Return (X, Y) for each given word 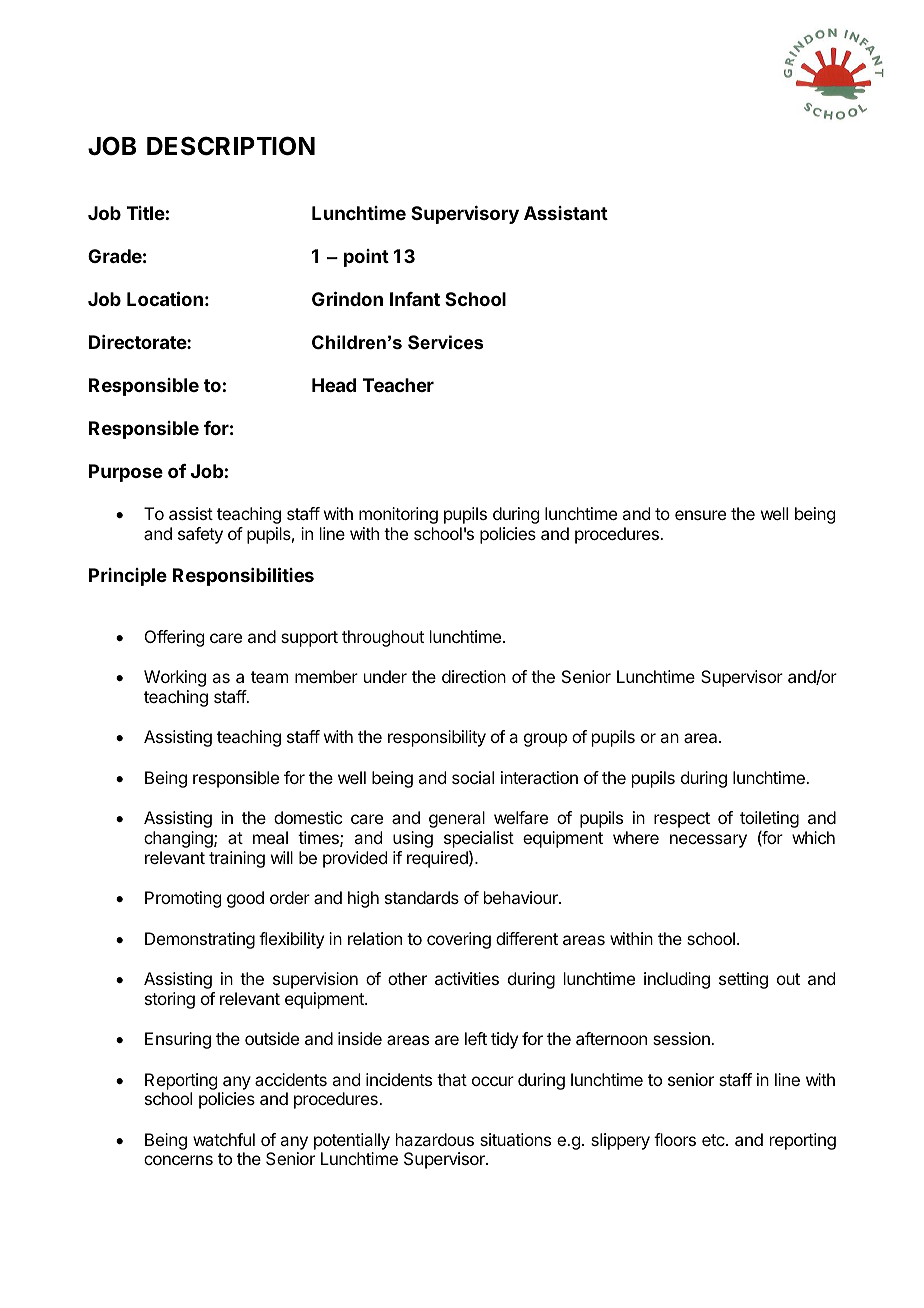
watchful (224, 1139)
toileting (769, 821)
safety (200, 535)
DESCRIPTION (231, 146)
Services (445, 342)
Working (175, 678)
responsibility (437, 738)
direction (474, 676)
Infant (415, 299)
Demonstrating (200, 940)
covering (459, 940)
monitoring (398, 515)
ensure (700, 515)
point (366, 258)
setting (743, 980)
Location (165, 298)
